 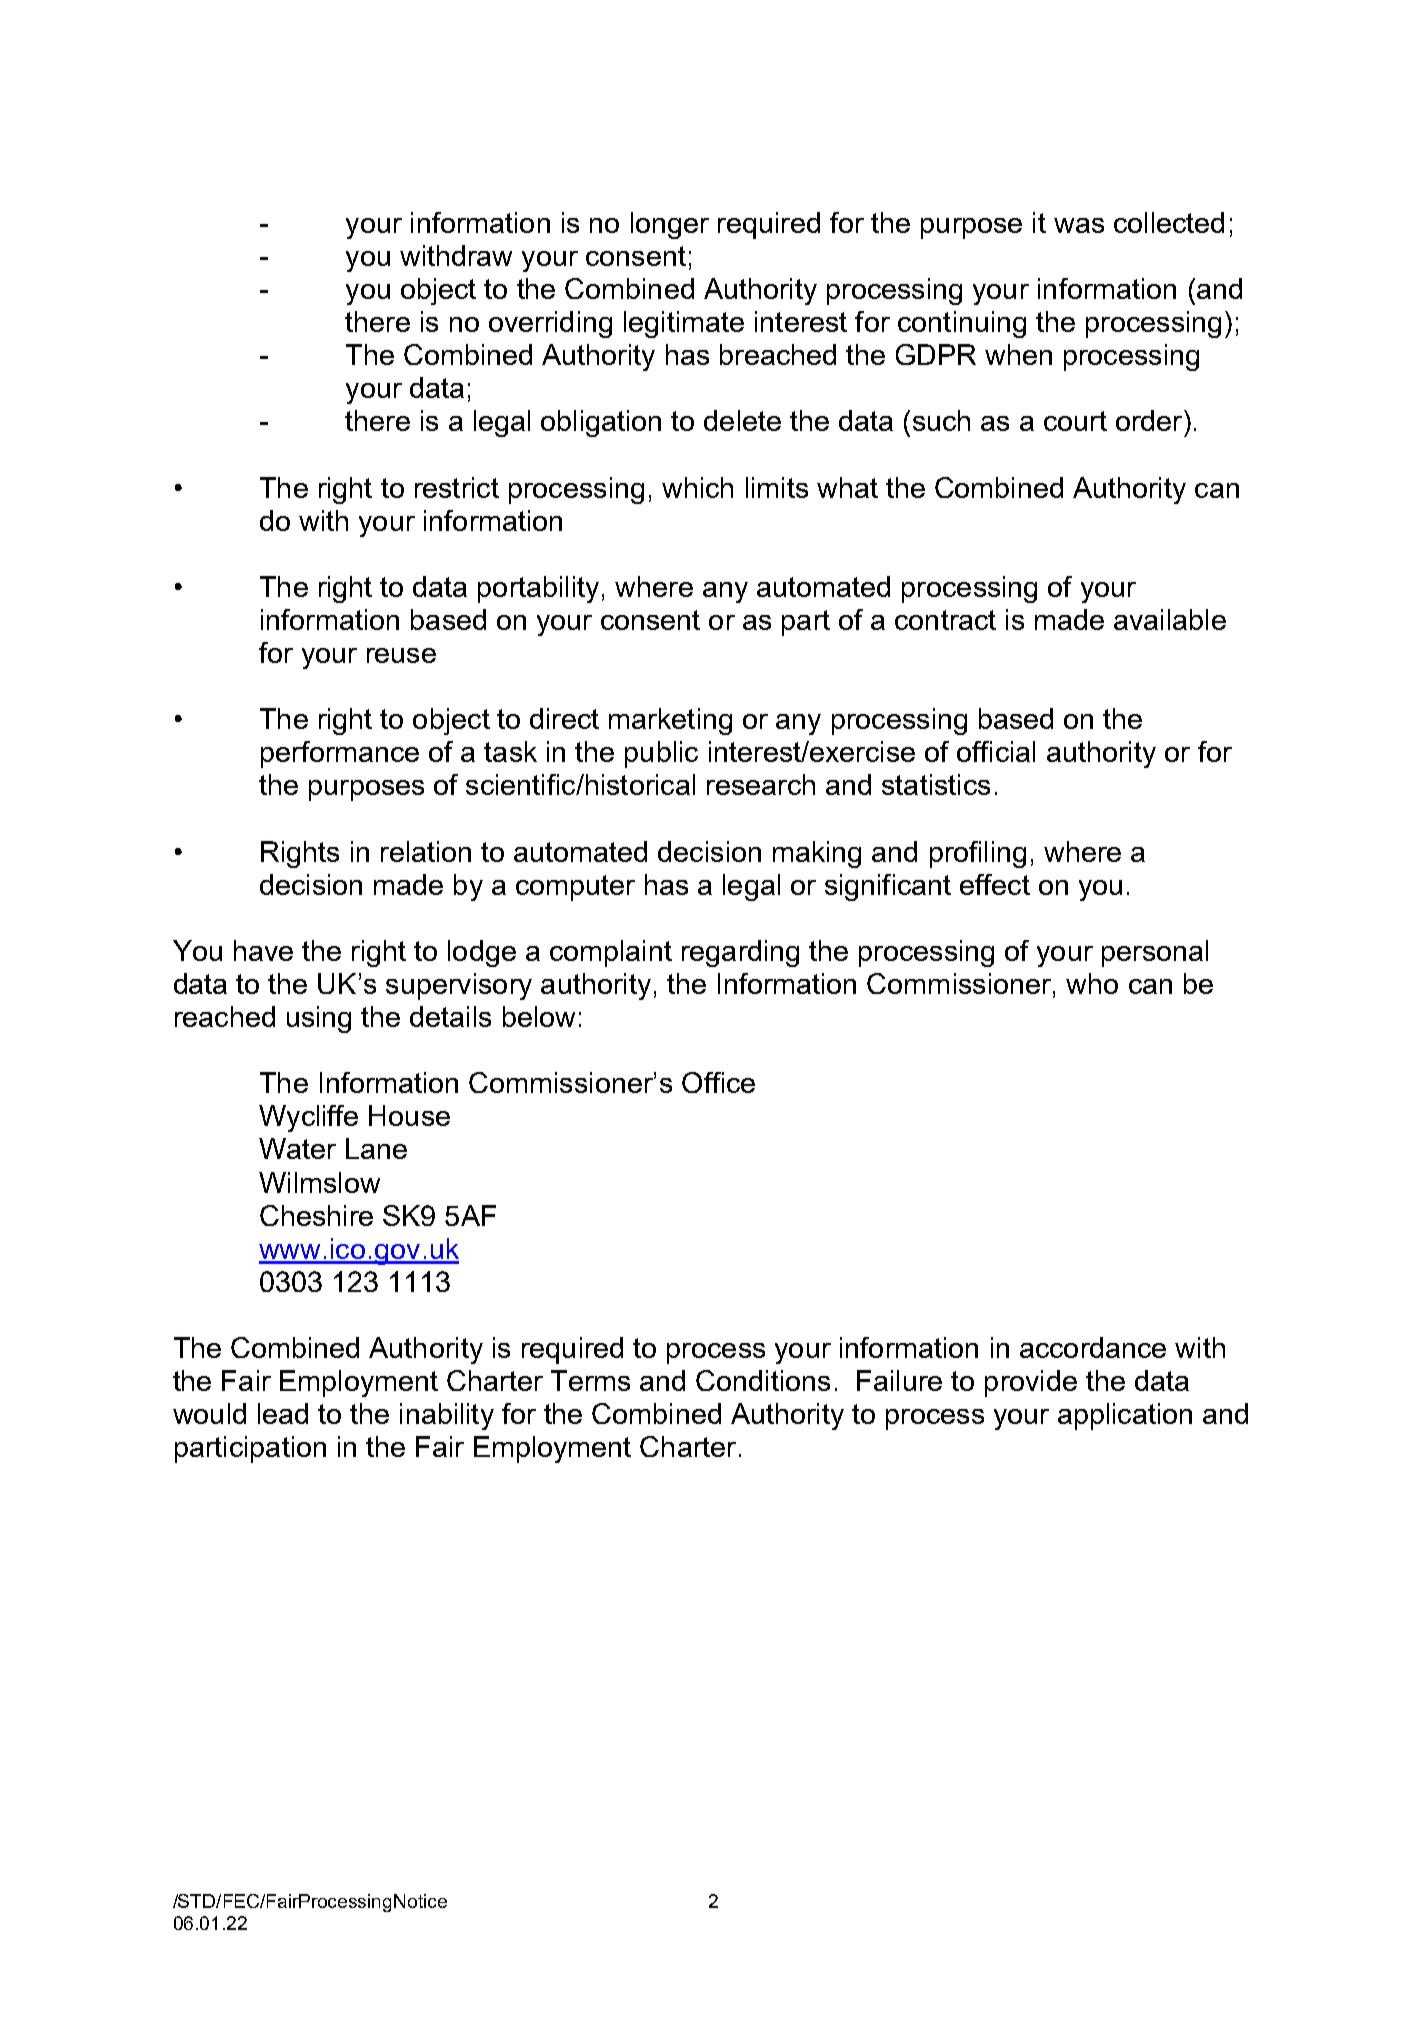 I want to click on contract, so click(x=945, y=620).
